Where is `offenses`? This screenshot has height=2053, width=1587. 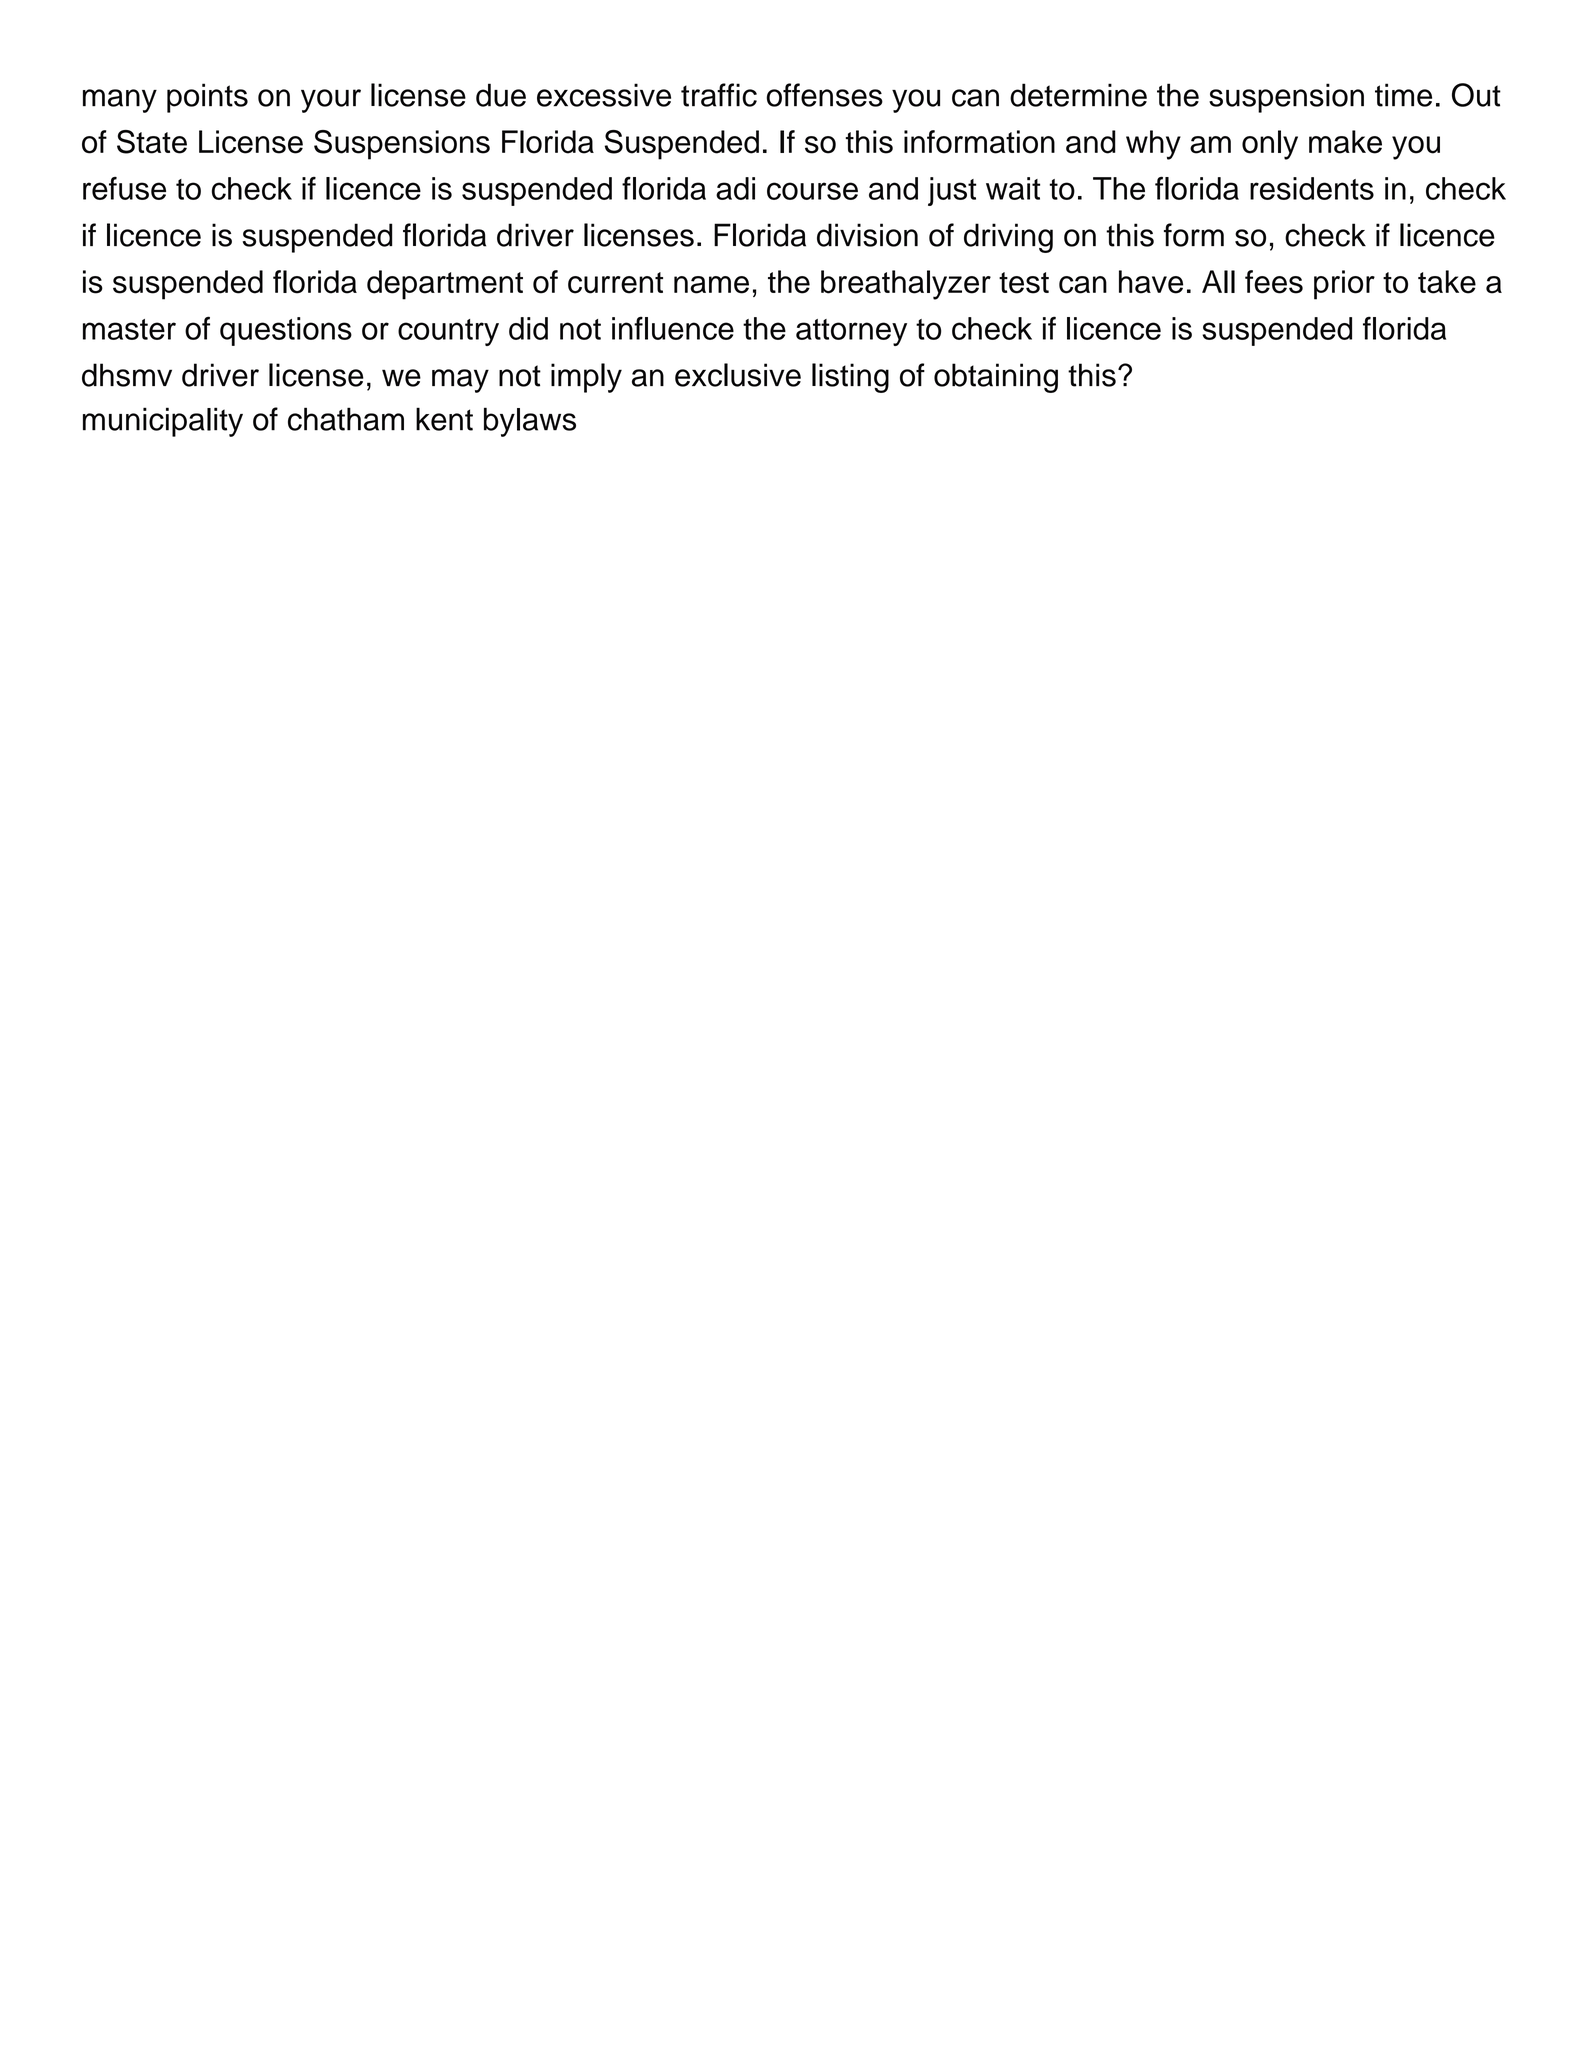
offenses is located at coordinates (824, 95).
